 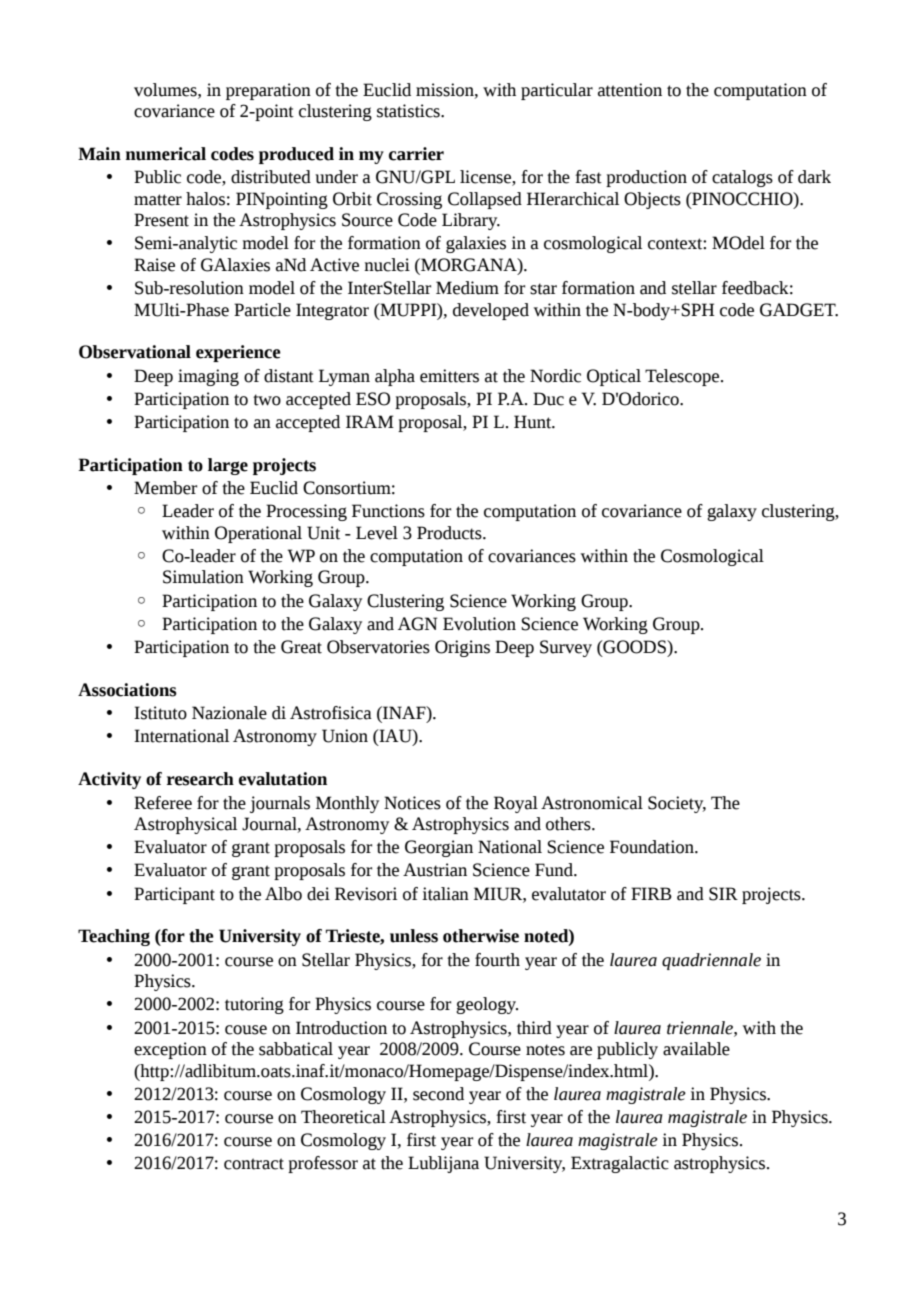 I want to click on statistics, so click(x=409, y=111).
